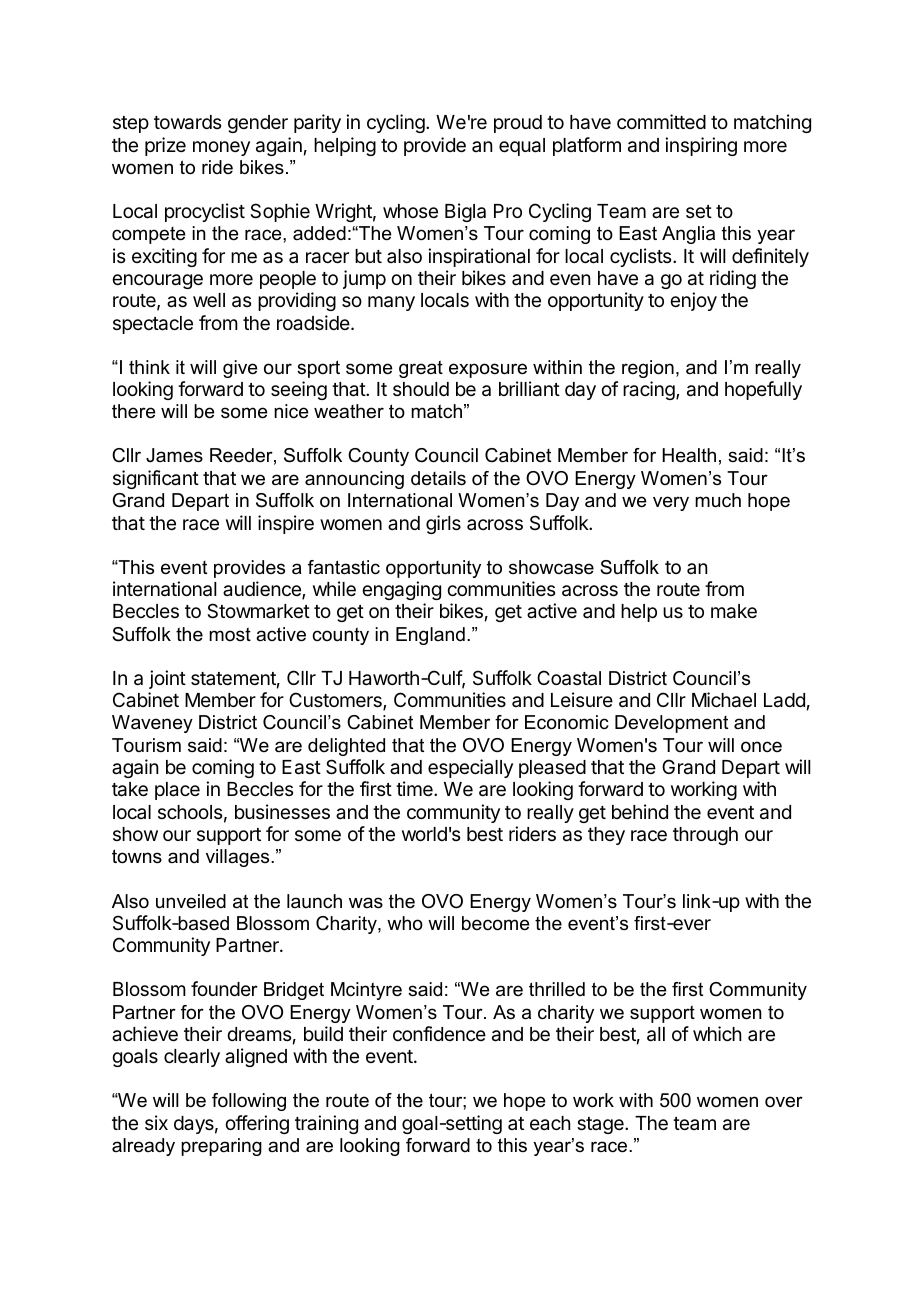  Describe the element at coordinates (701, 146) in the screenshot. I see `inspiring` at that location.
